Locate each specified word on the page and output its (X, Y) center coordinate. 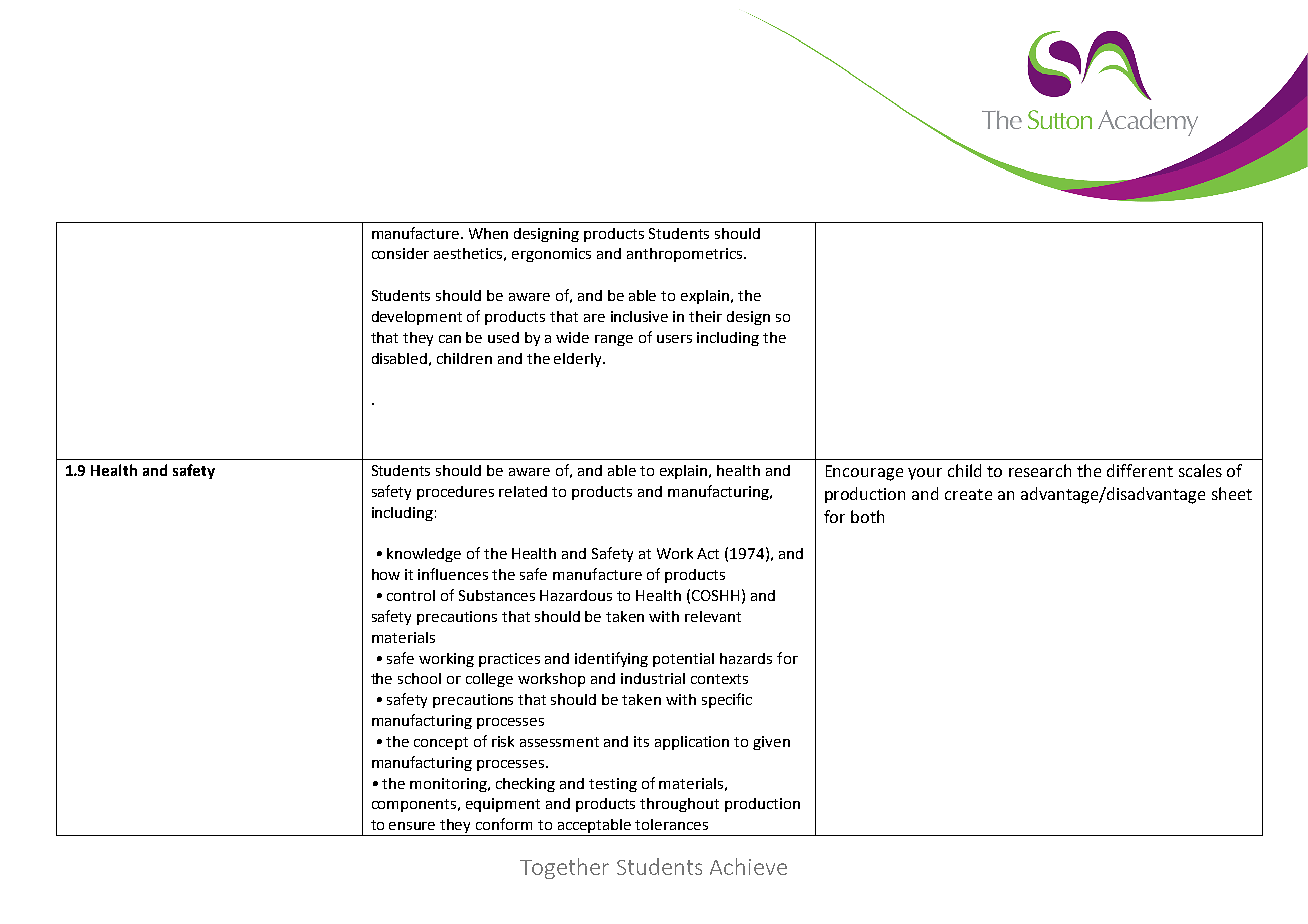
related (523, 491)
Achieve (748, 866)
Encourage (864, 473)
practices (509, 660)
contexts (719, 679)
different (1140, 470)
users (674, 339)
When (488, 233)
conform (504, 824)
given (771, 743)
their (705, 316)
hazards (746, 658)
